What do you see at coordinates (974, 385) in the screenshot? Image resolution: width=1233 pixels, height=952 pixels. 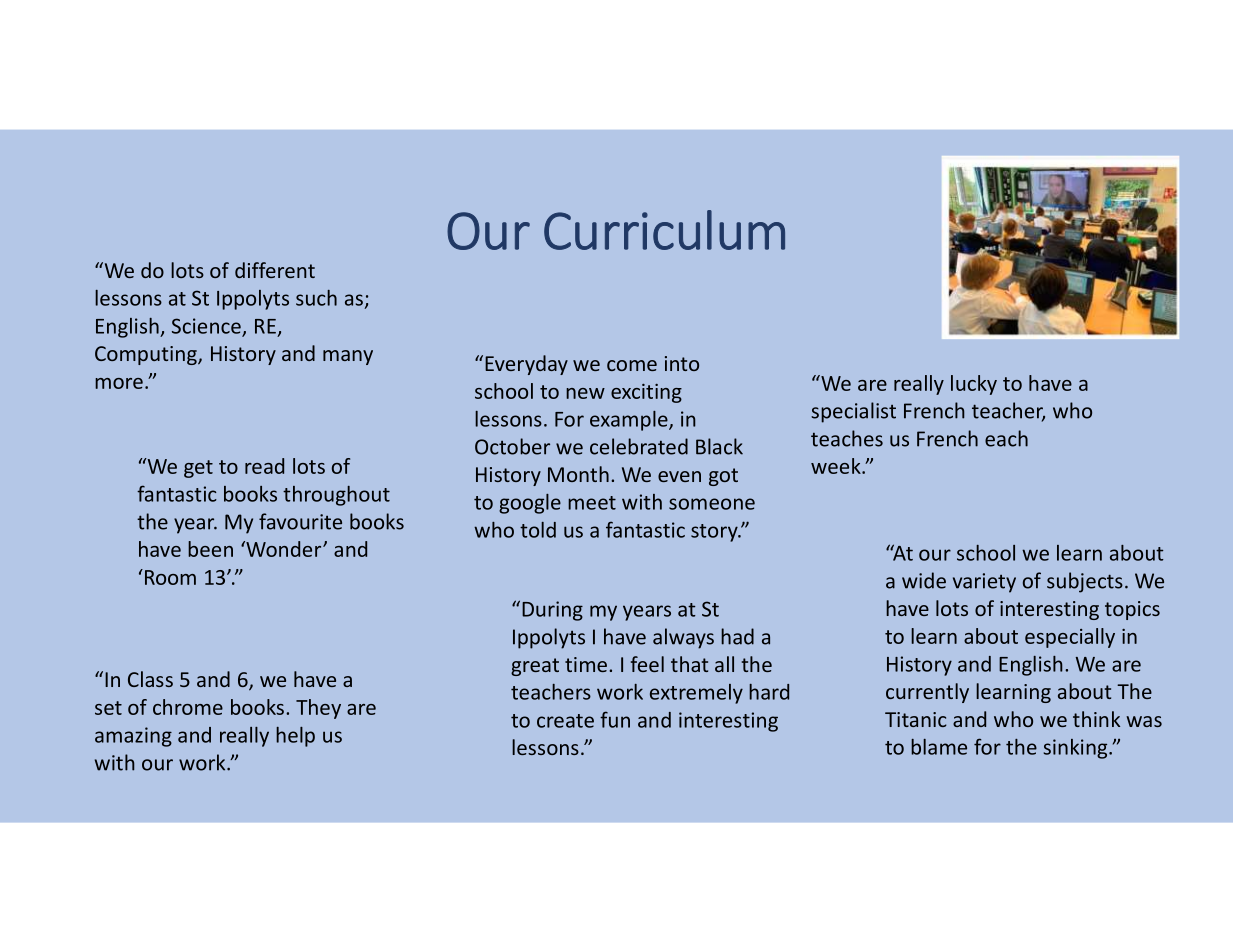 I see `lucky` at bounding box center [974, 385].
